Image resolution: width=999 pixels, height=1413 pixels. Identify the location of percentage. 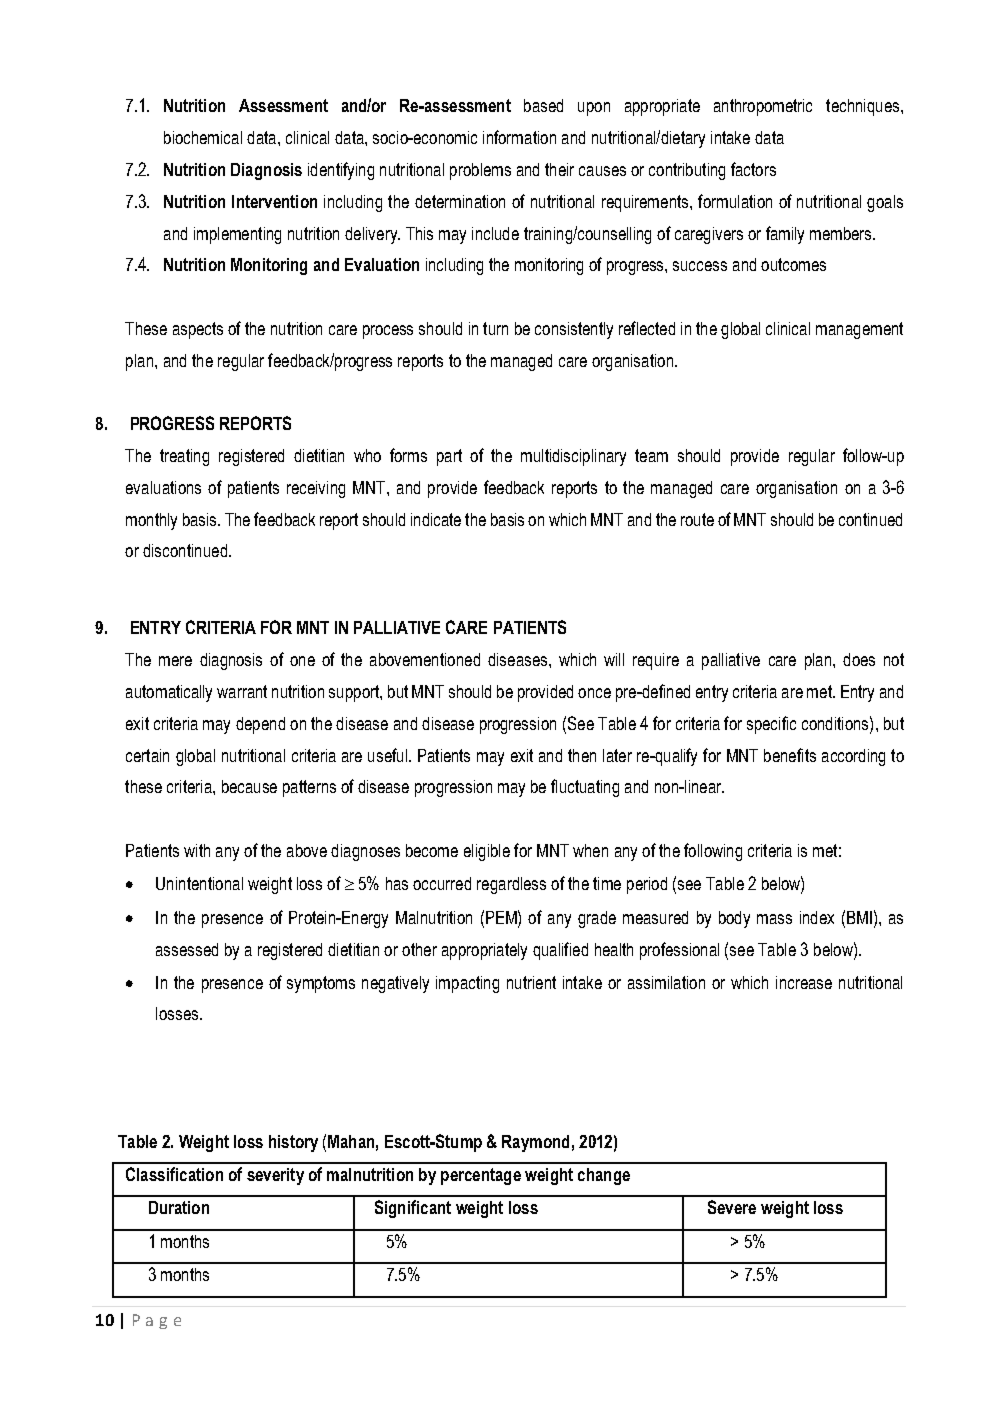
(481, 1176).
